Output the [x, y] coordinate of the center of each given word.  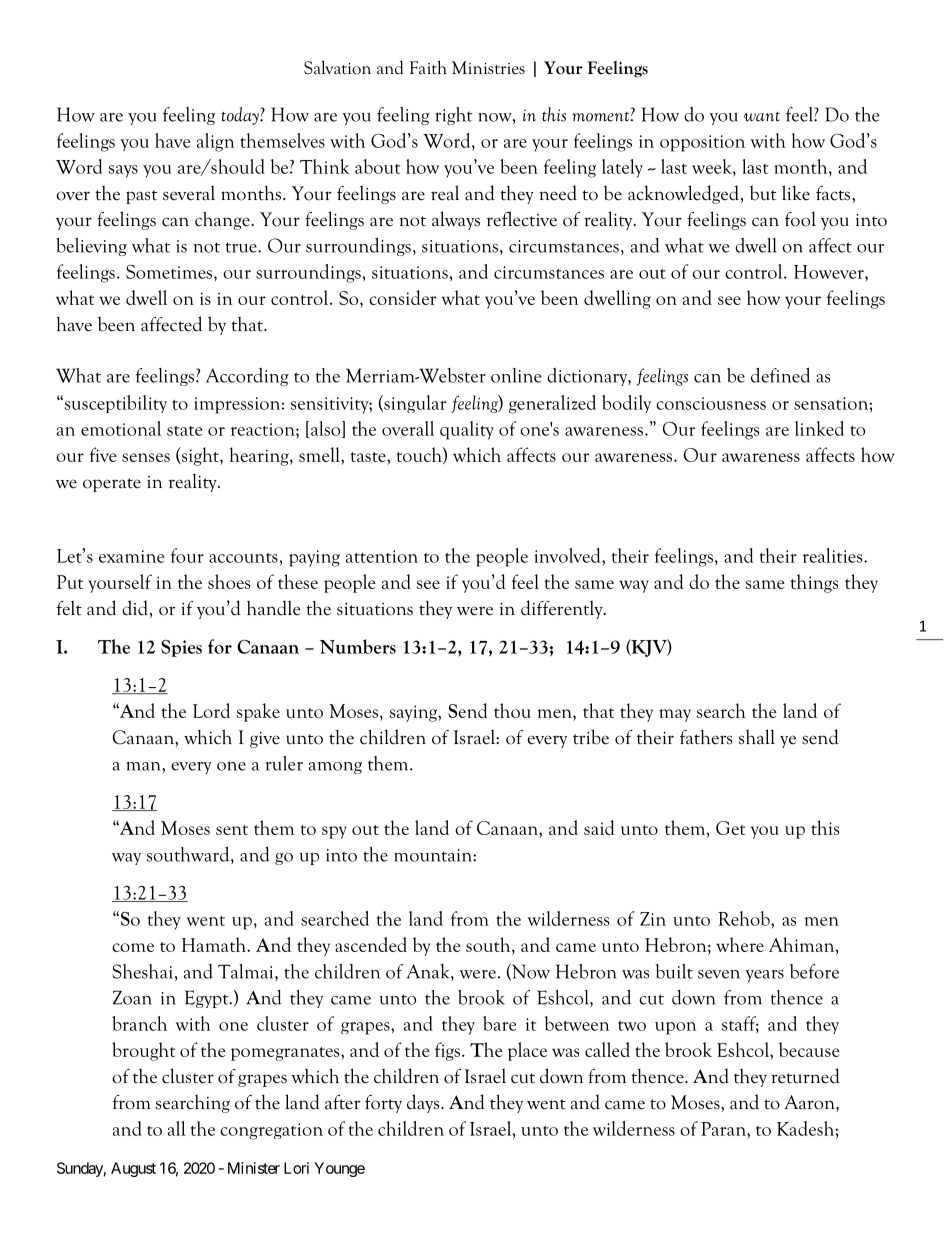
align [216, 142]
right [454, 116]
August [133, 1169]
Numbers [358, 646]
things [814, 583]
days [424, 1103]
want [762, 117]
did [135, 608]
